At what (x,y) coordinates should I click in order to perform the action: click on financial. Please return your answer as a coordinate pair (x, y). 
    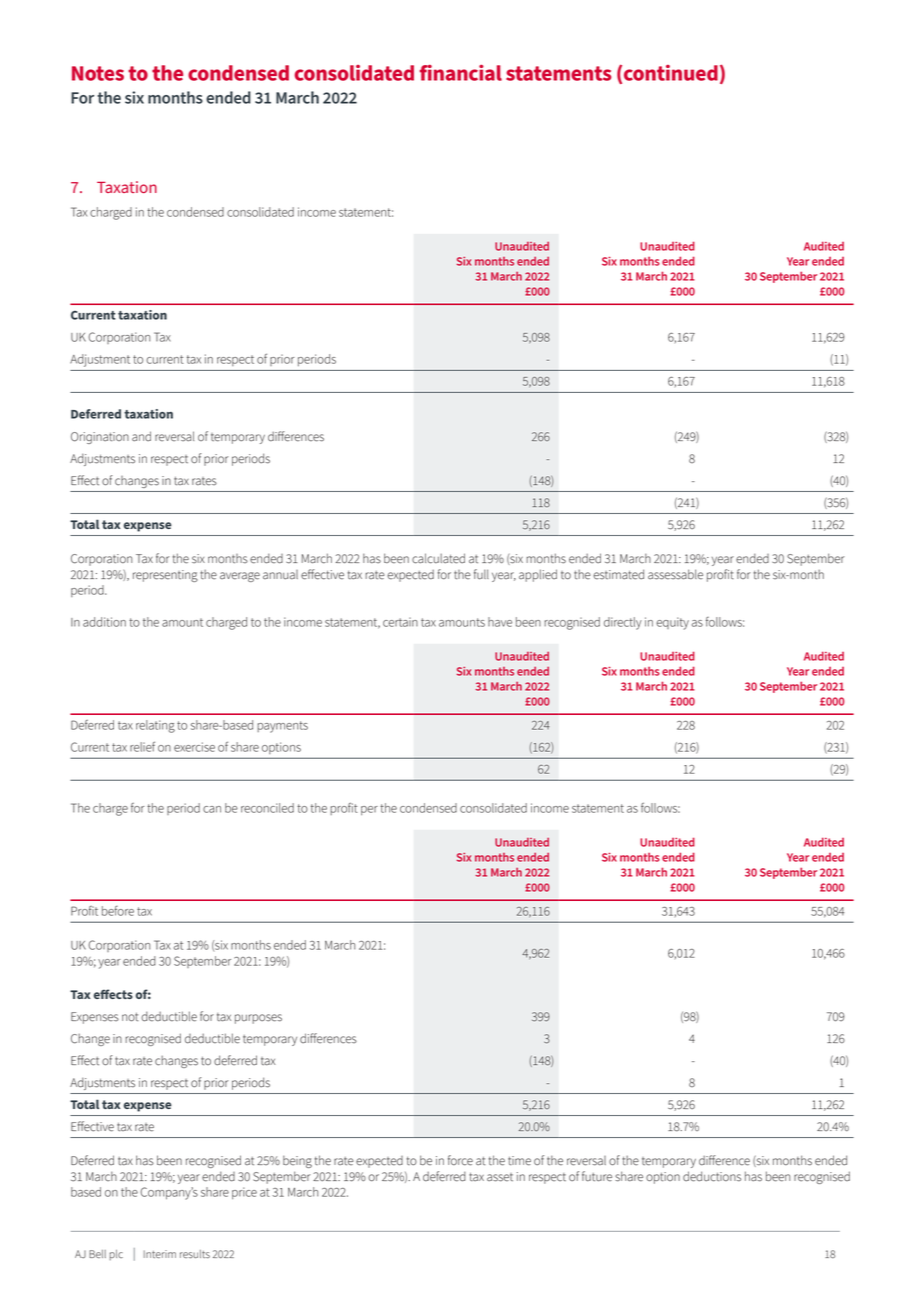
    Looking at the image, I should click on (461, 72).
